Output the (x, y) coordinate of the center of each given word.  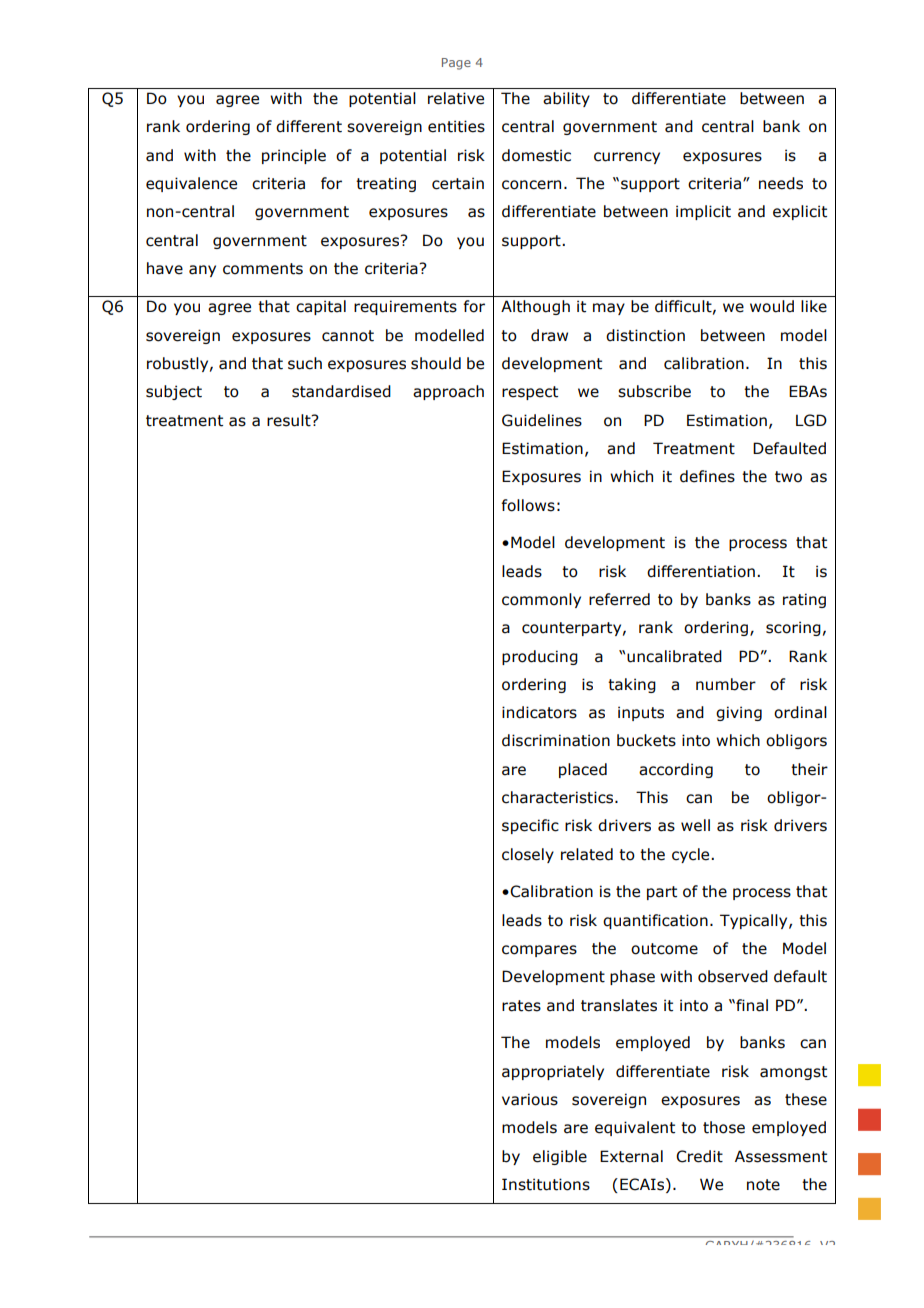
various (530, 1099)
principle (294, 156)
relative (456, 98)
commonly (541, 600)
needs (781, 183)
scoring (793, 628)
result (290, 420)
